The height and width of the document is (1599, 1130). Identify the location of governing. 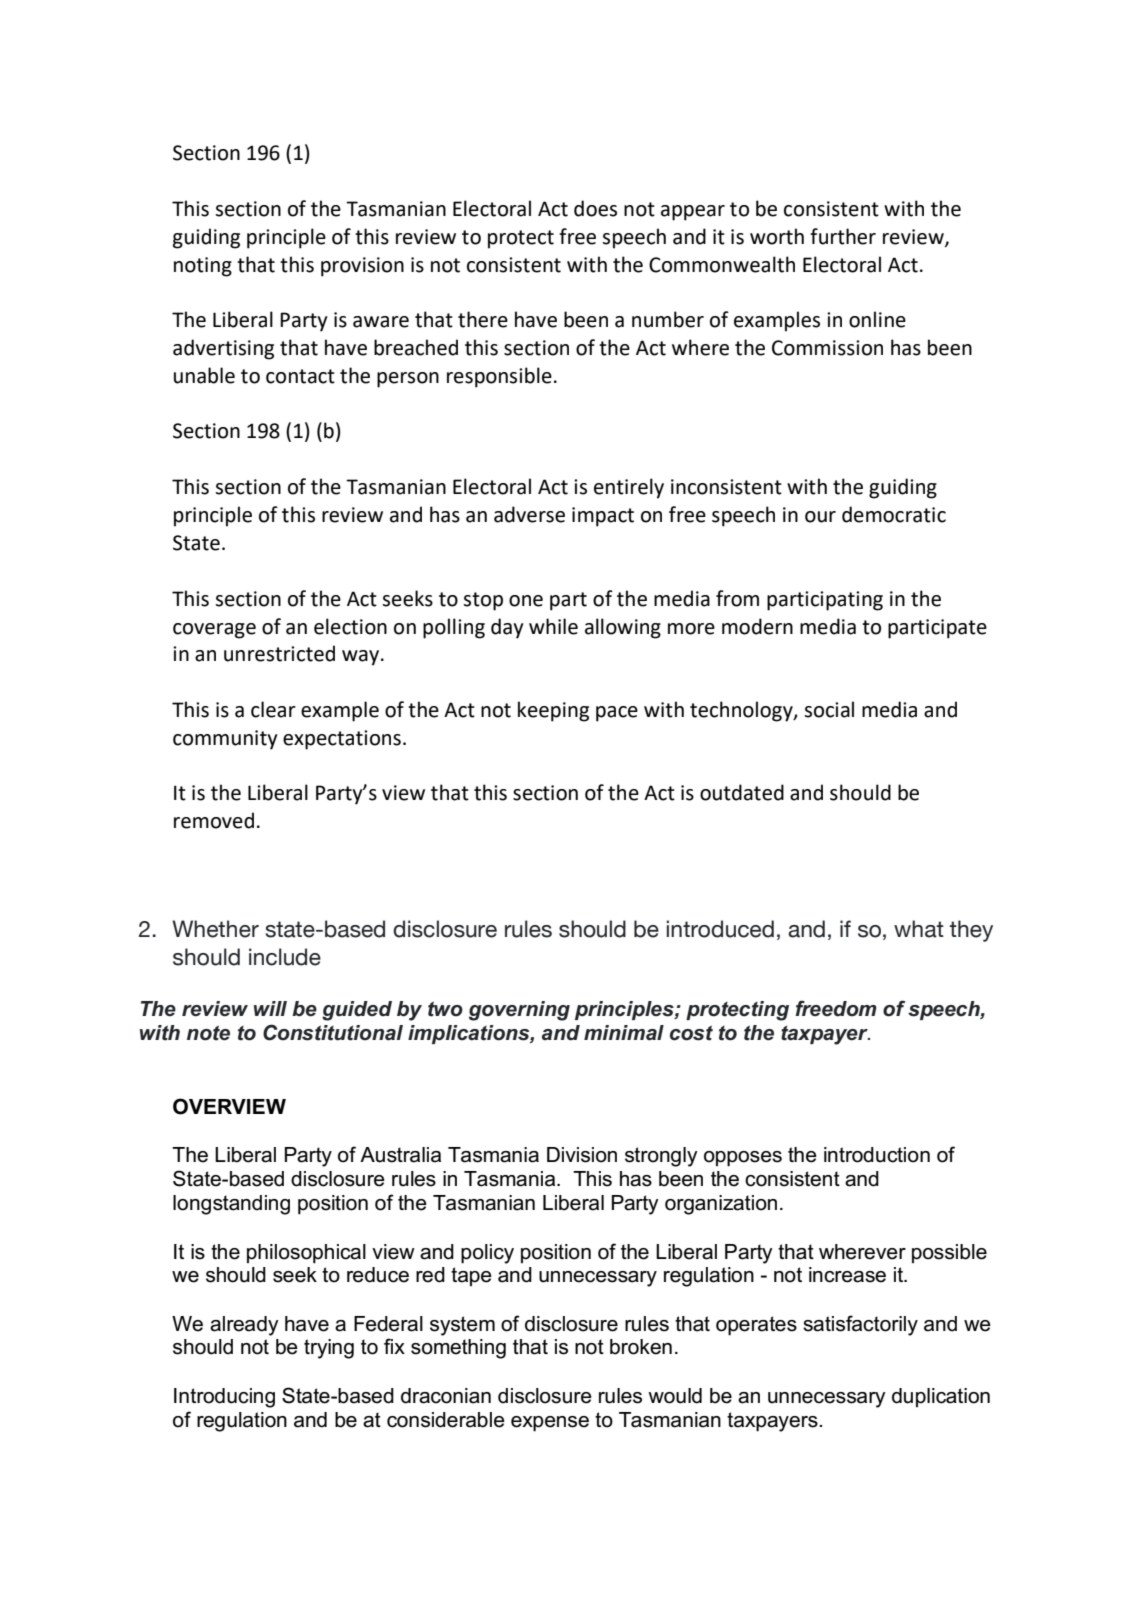
(519, 1011).
